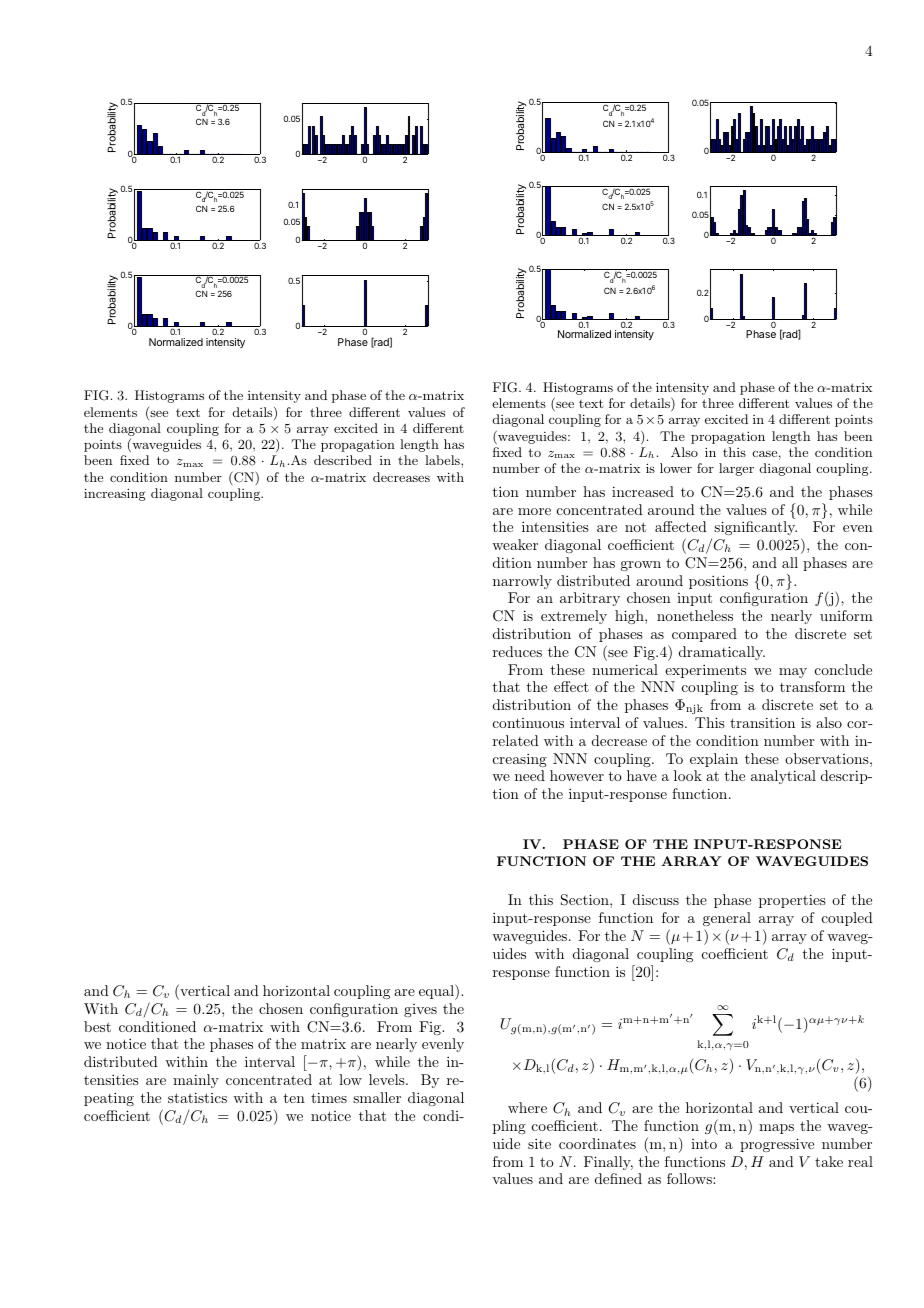 The height and width of the page is (1308, 924). What do you see at coordinates (577, 775) in the page?
I see `however` at bounding box center [577, 775].
